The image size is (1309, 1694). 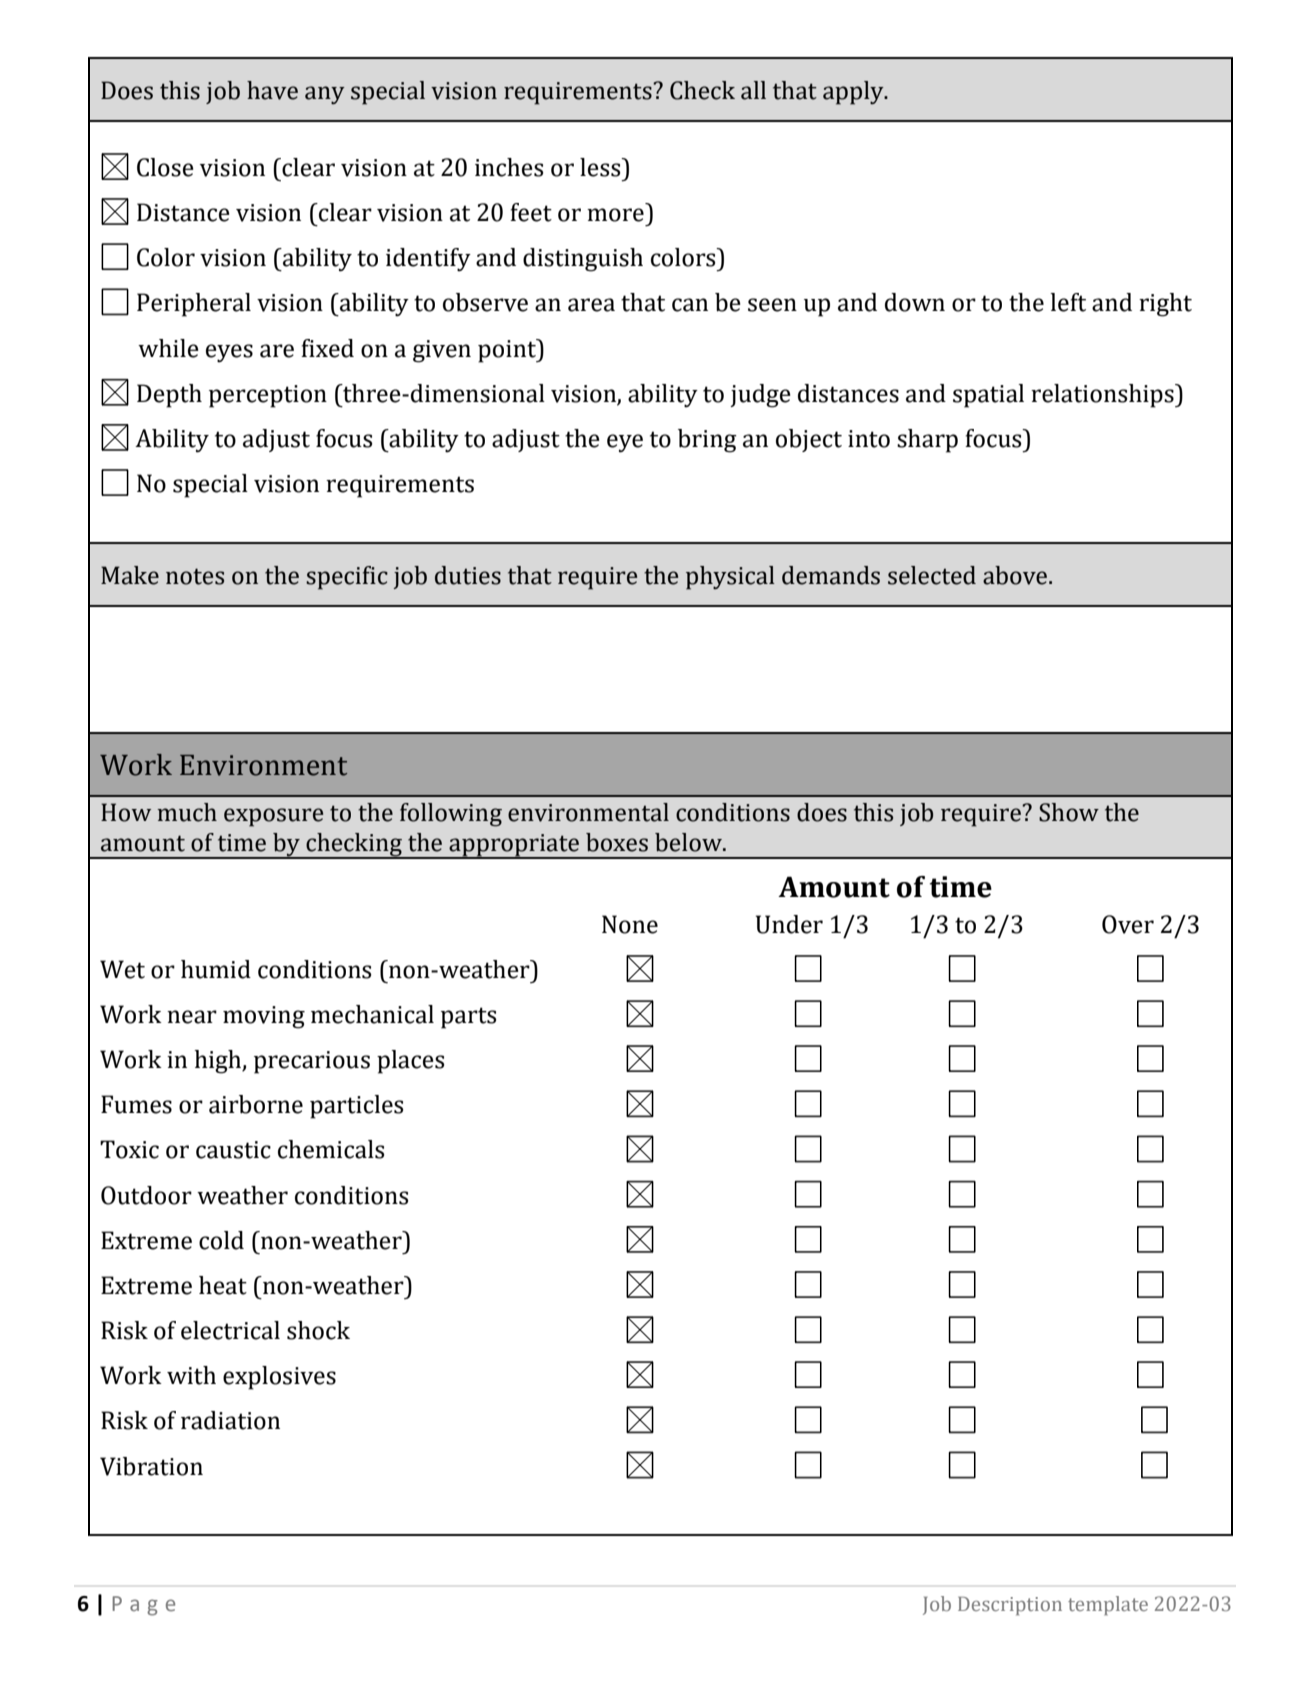 I want to click on parts, so click(x=468, y=1018).
